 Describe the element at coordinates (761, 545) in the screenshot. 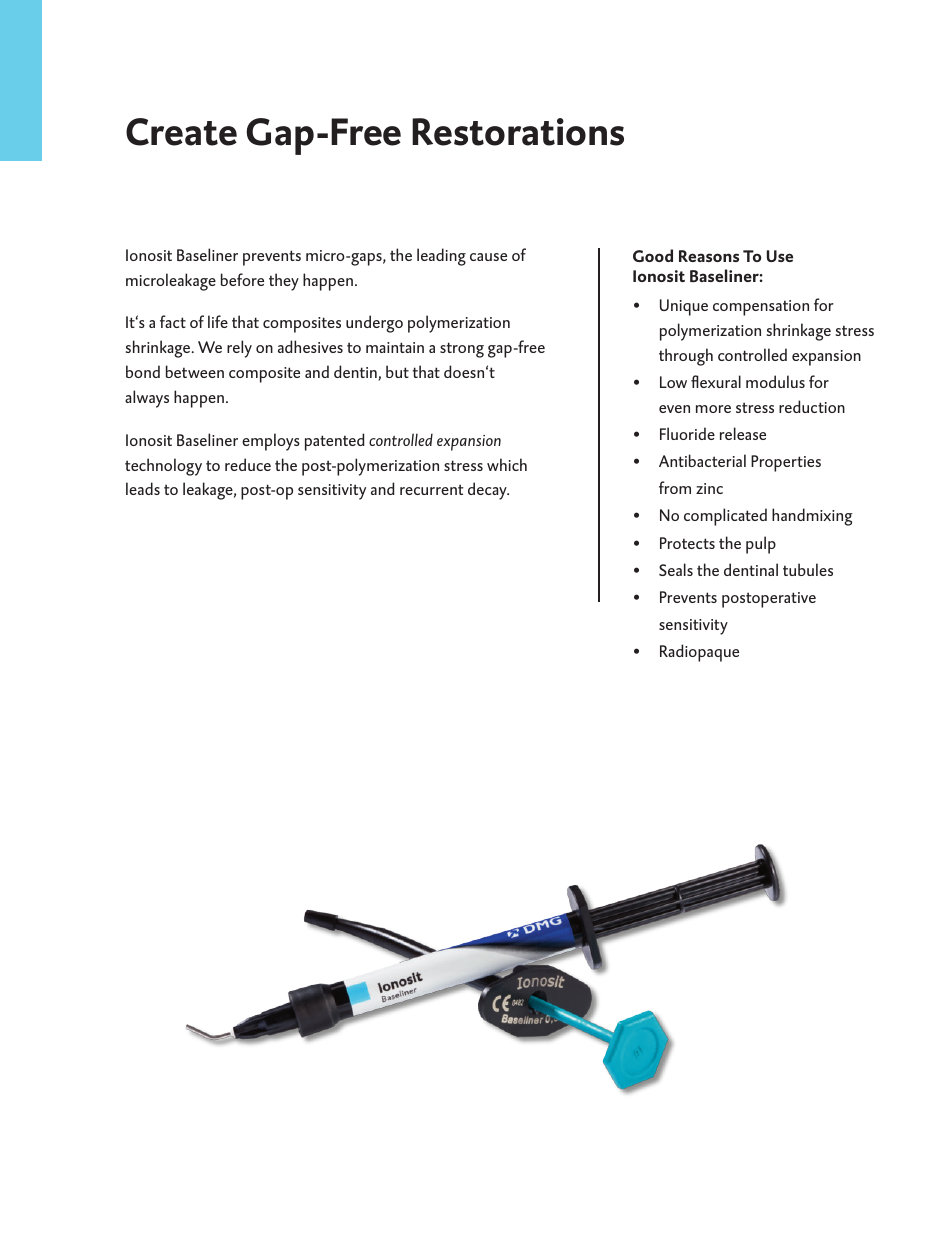

I see `pulp` at that location.
